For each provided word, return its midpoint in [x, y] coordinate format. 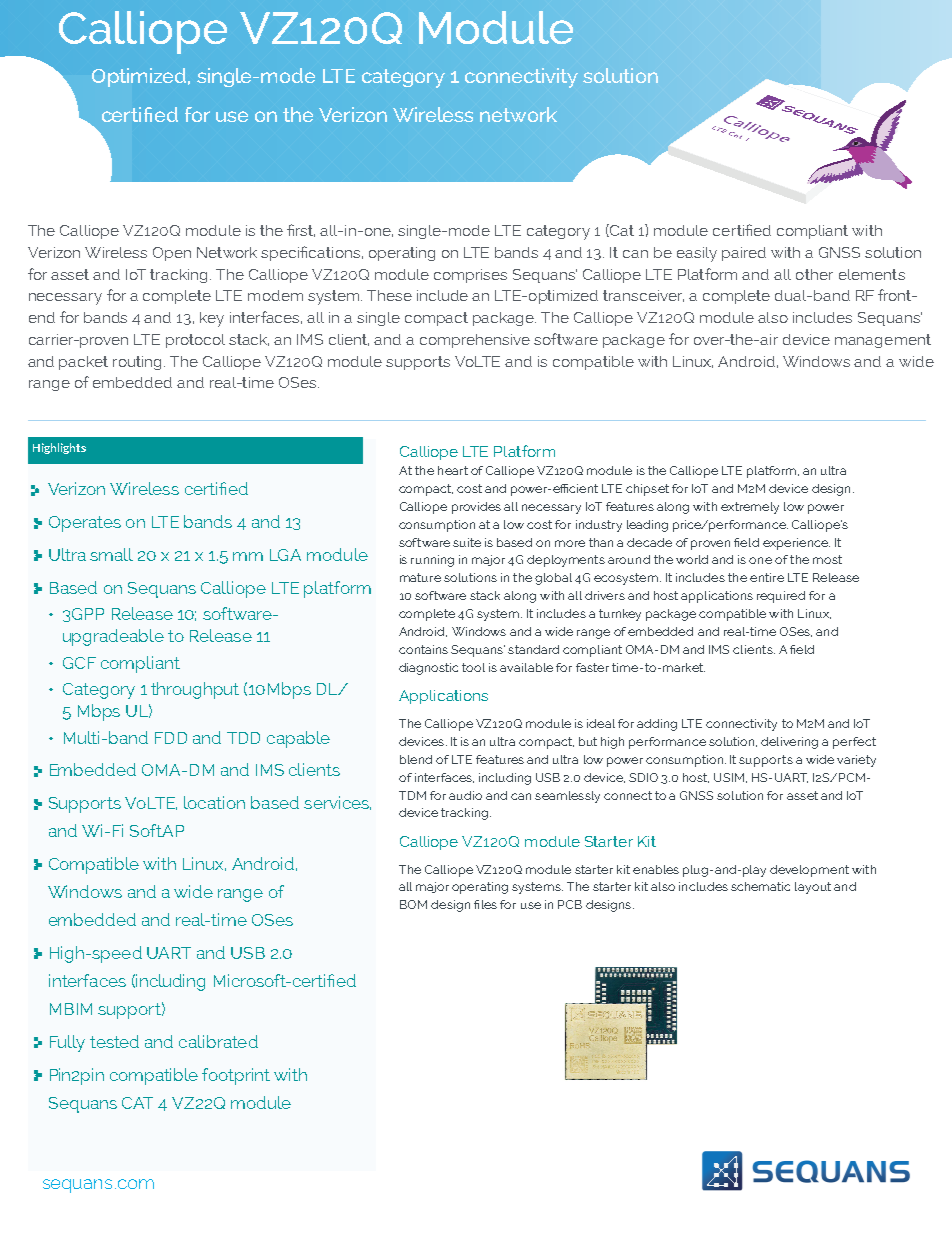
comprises [470, 276]
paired [744, 254]
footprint [236, 1076]
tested [114, 1041]
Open [172, 254]
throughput [195, 690]
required [781, 597]
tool [473, 667]
